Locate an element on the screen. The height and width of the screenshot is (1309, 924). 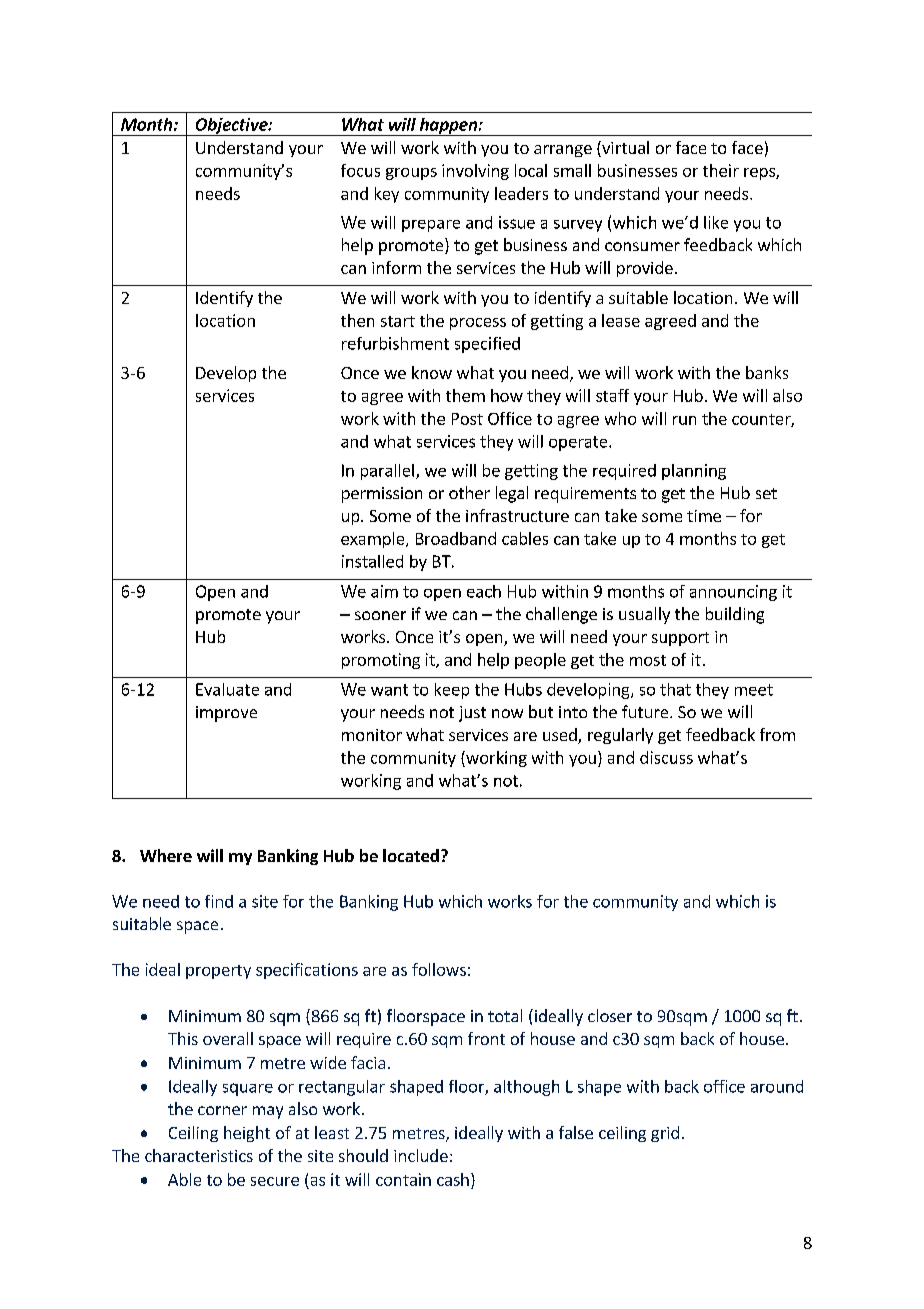
cash is located at coordinates (453, 1179).
